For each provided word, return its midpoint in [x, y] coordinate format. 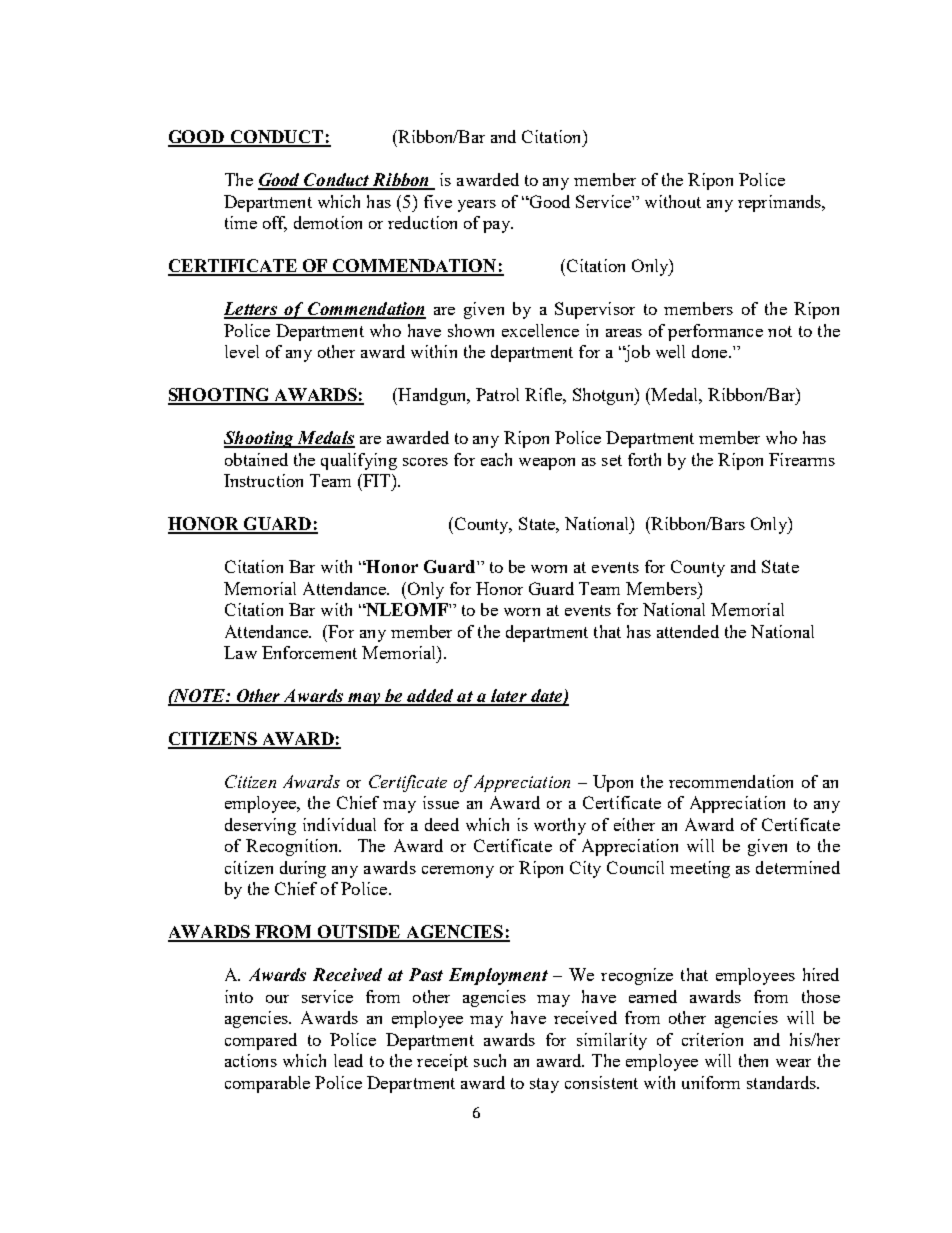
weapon [547, 464]
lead [348, 1060]
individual [339, 824]
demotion [328, 222]
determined [798, 867]
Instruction [263, 480]
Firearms [802, 459]
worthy [560, 826]
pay [498, 227]
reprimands [781, 203]
